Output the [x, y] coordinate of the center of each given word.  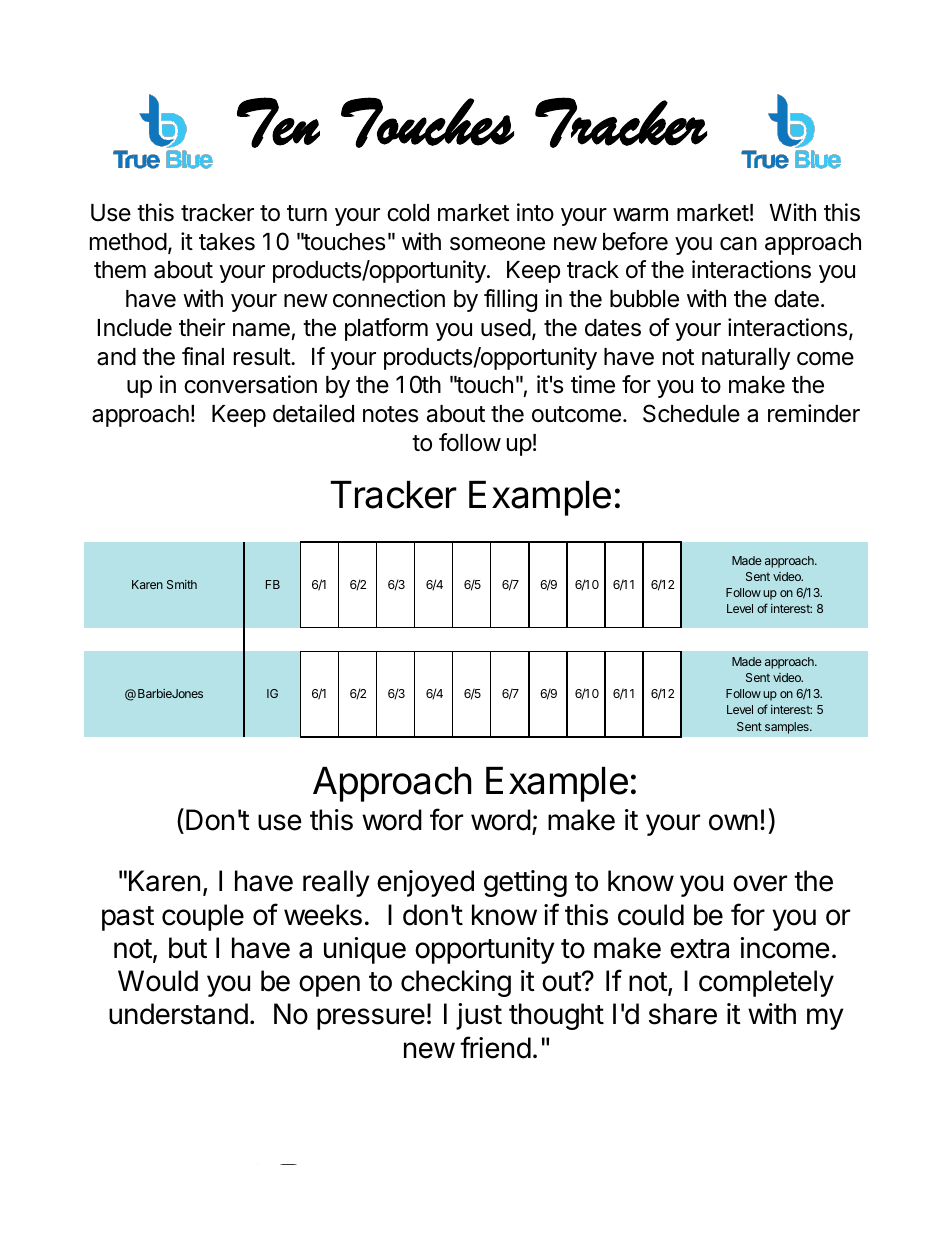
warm [640, 215]
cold [408, 213]
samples [788, 728]
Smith [182, 584]
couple [203, 917]
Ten [278, 122]
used [506, 328]
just [479, 1016]
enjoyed [425, 883]
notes [390, 414]
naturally [746, 359]
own [733, 822]
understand [178, 1014]
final [203, 356]
